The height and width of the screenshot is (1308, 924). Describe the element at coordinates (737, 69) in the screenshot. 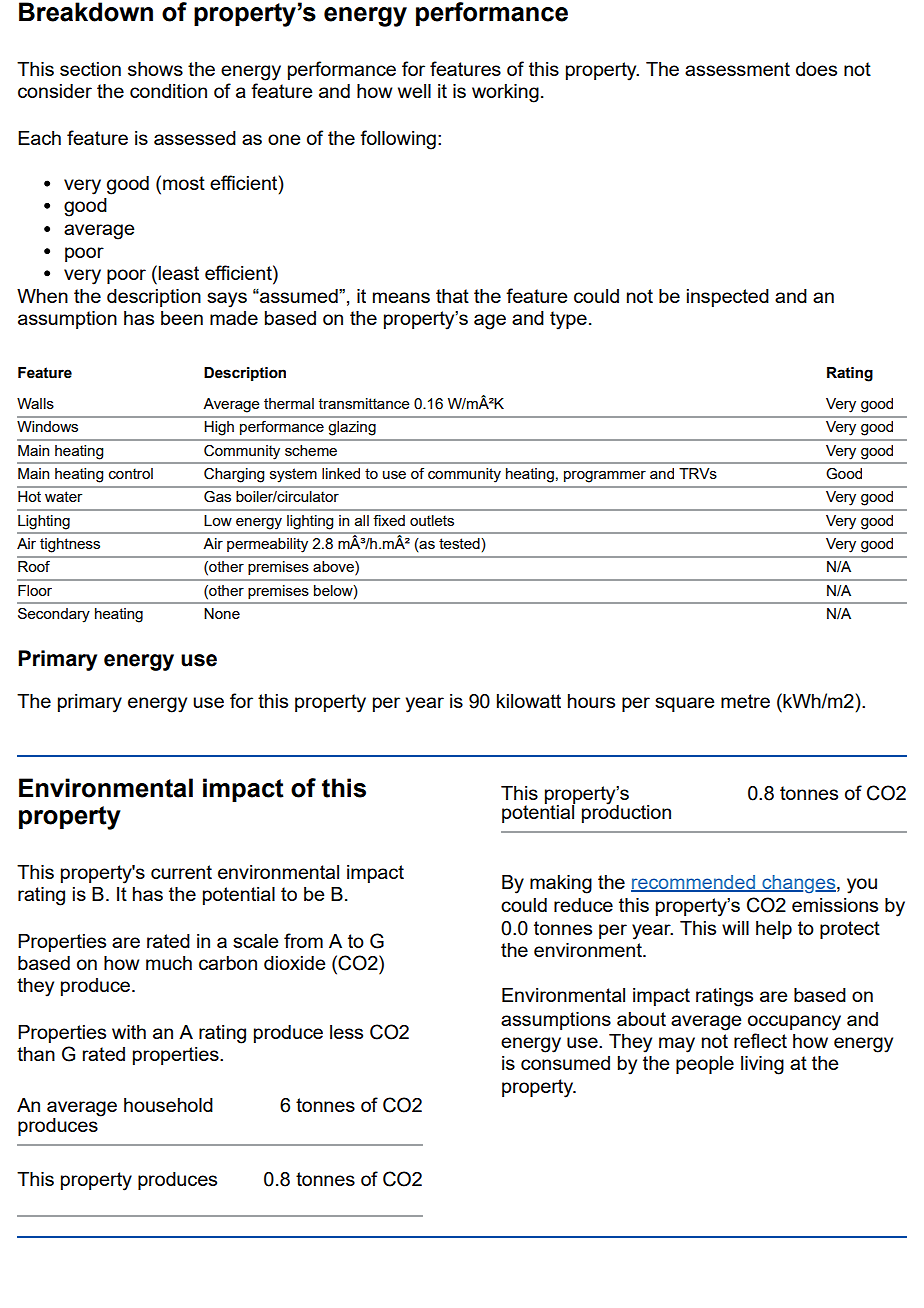

I see `assessment` at that location.
